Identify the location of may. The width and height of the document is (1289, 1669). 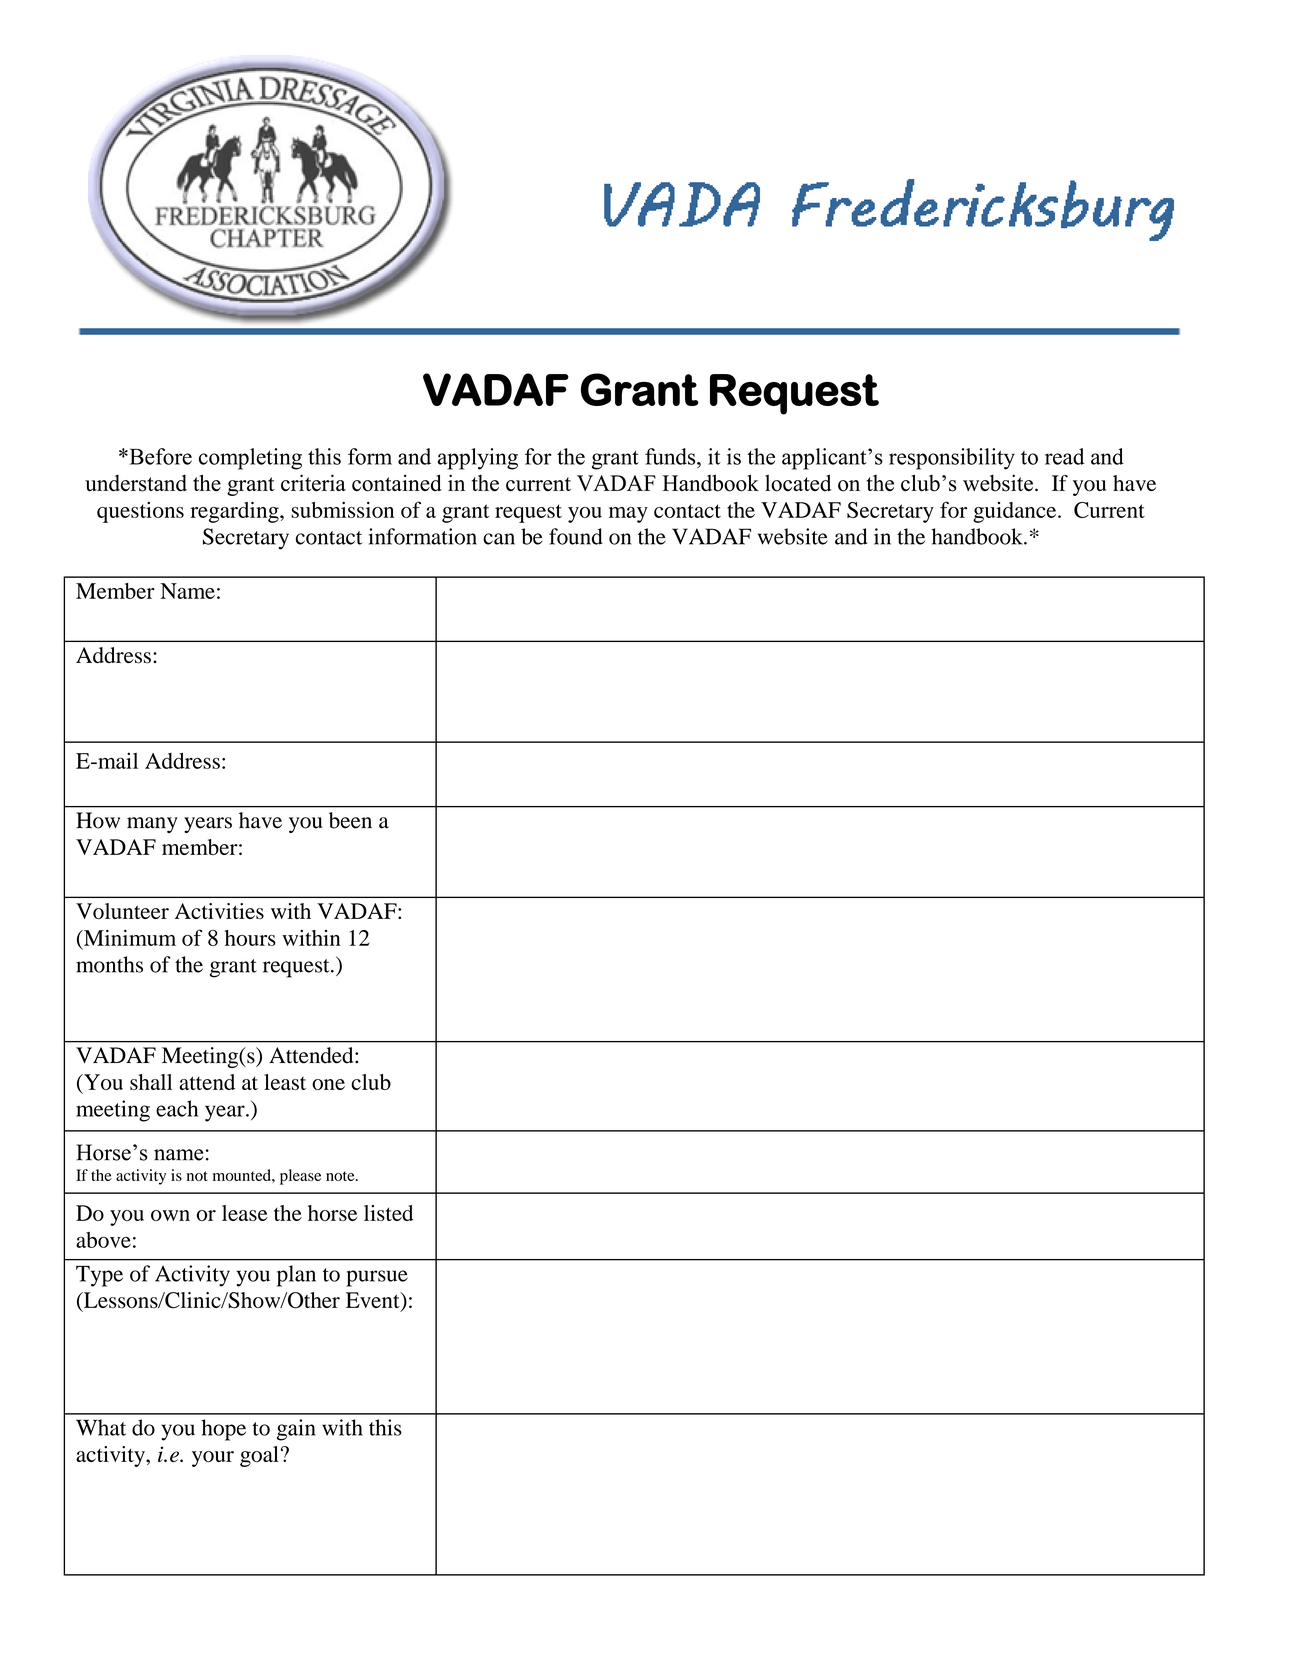
(628, 515).
